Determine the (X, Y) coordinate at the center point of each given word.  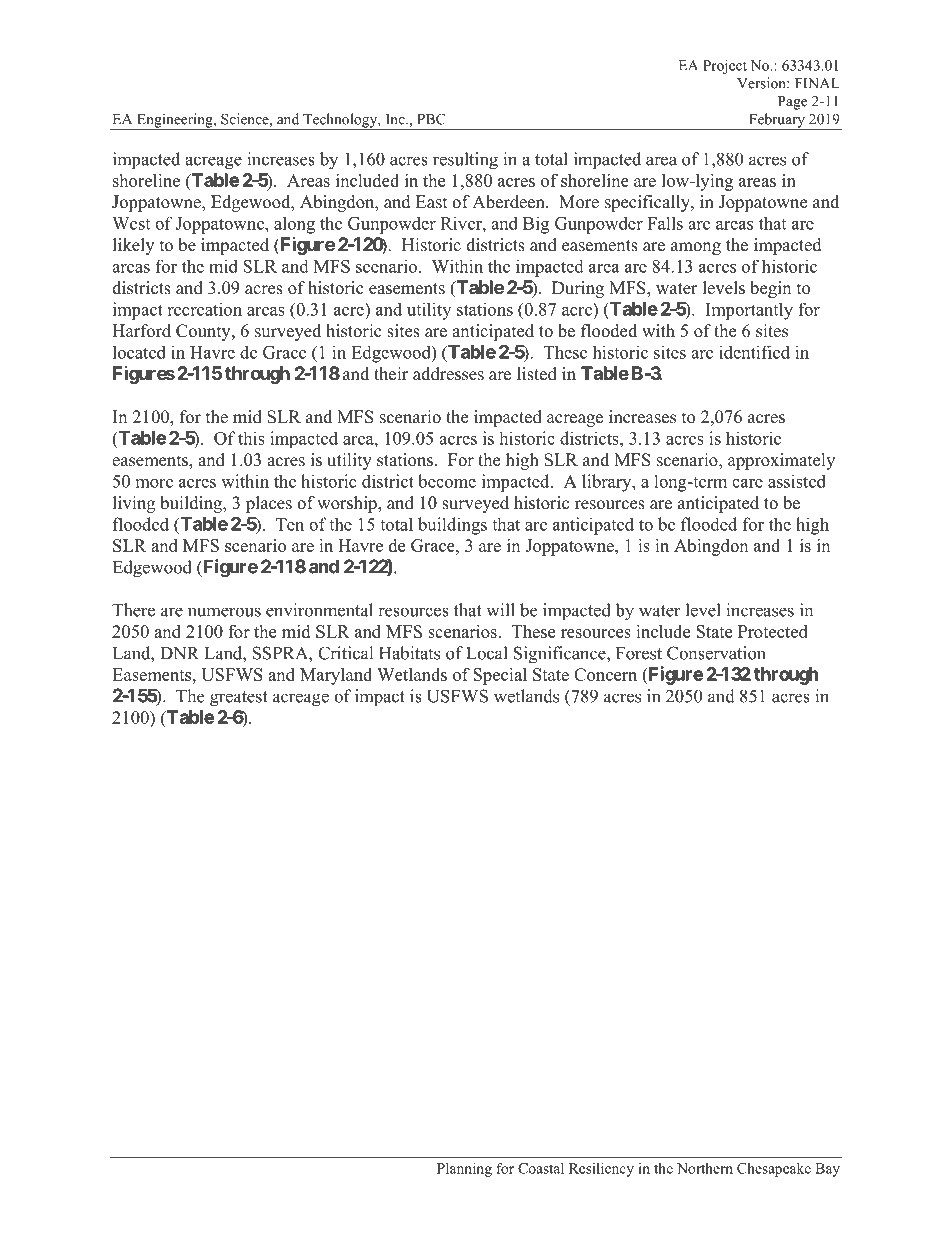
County (204, 332)
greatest (239, 699)
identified (754, 352)
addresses (448, 374)
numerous (224, 612)
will (500, 610)
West (131, 223)
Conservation (716, 653)
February (777, 121)
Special (500, 676)
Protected (773, 631)
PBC (431, 119)
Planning (464, 1169)
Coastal (541, 1168)
